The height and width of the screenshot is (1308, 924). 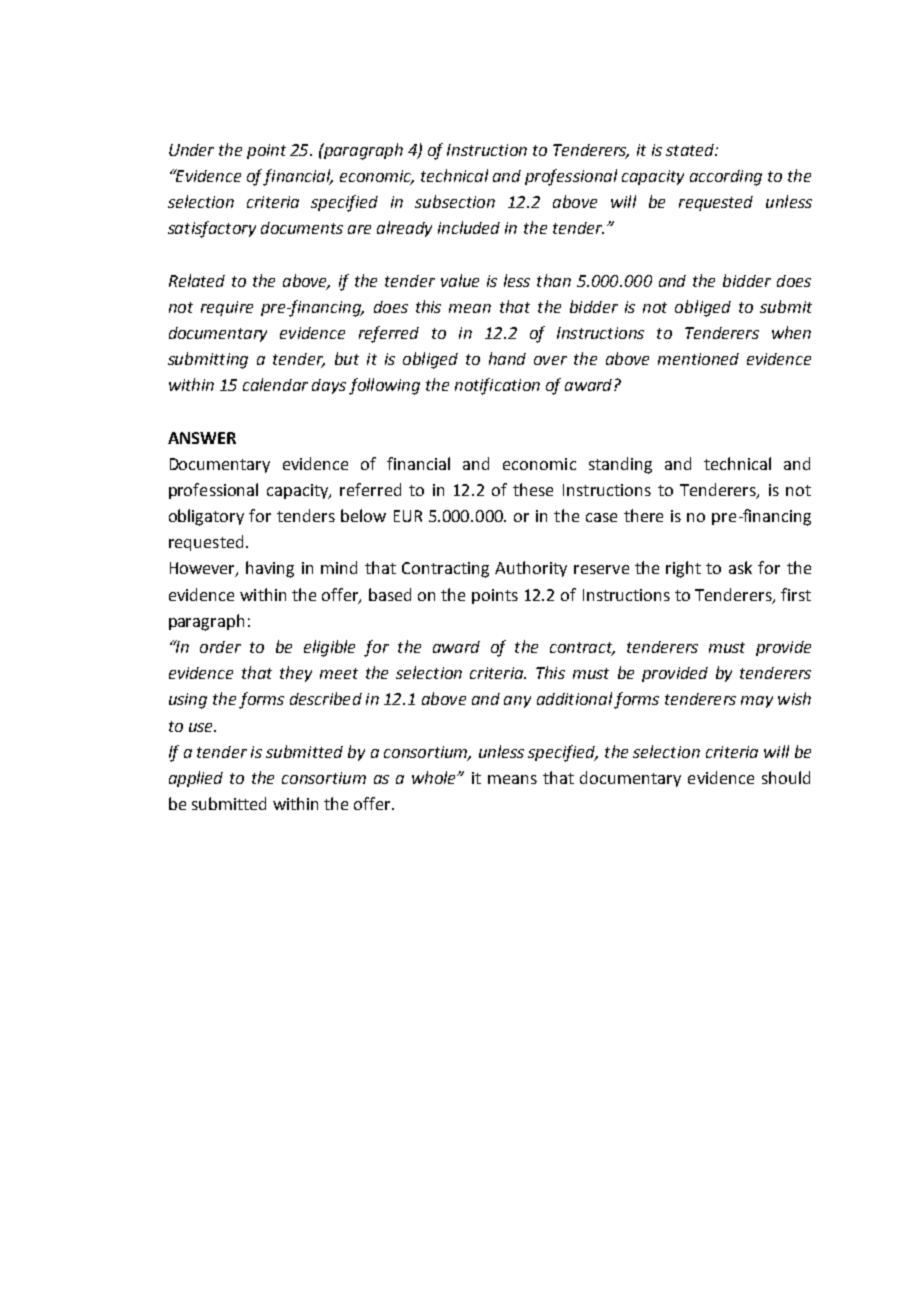 I want to click on according, so click(x=726, y=178).
